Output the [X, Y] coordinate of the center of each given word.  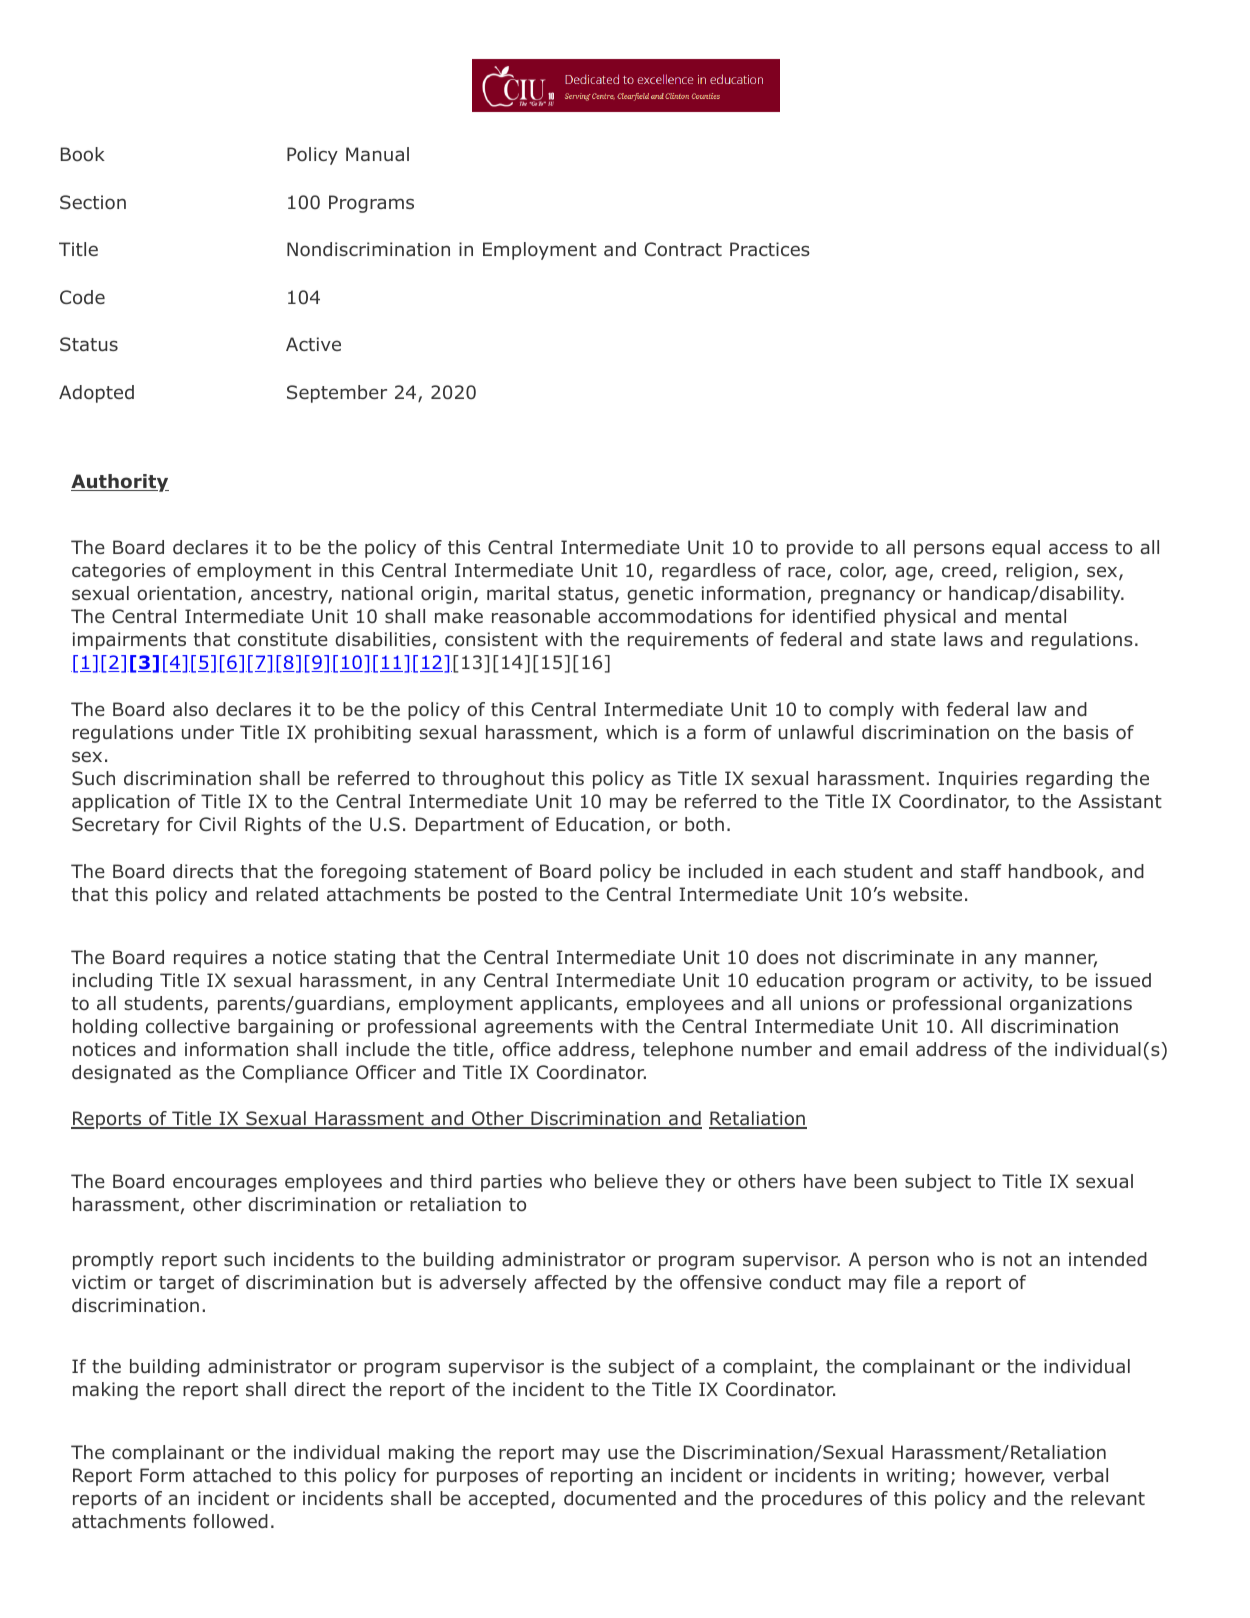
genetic [660, 595]
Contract [683, 249]
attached [232, 1475]
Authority [120, 483]
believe [626, 1181]
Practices [770, 249]
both [704, 824]
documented [620, 1498]
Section [93, 202]
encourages [225, 1184]
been [875, 1181]
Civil [217, 824]
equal [1016, 549]
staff [981, 871]
